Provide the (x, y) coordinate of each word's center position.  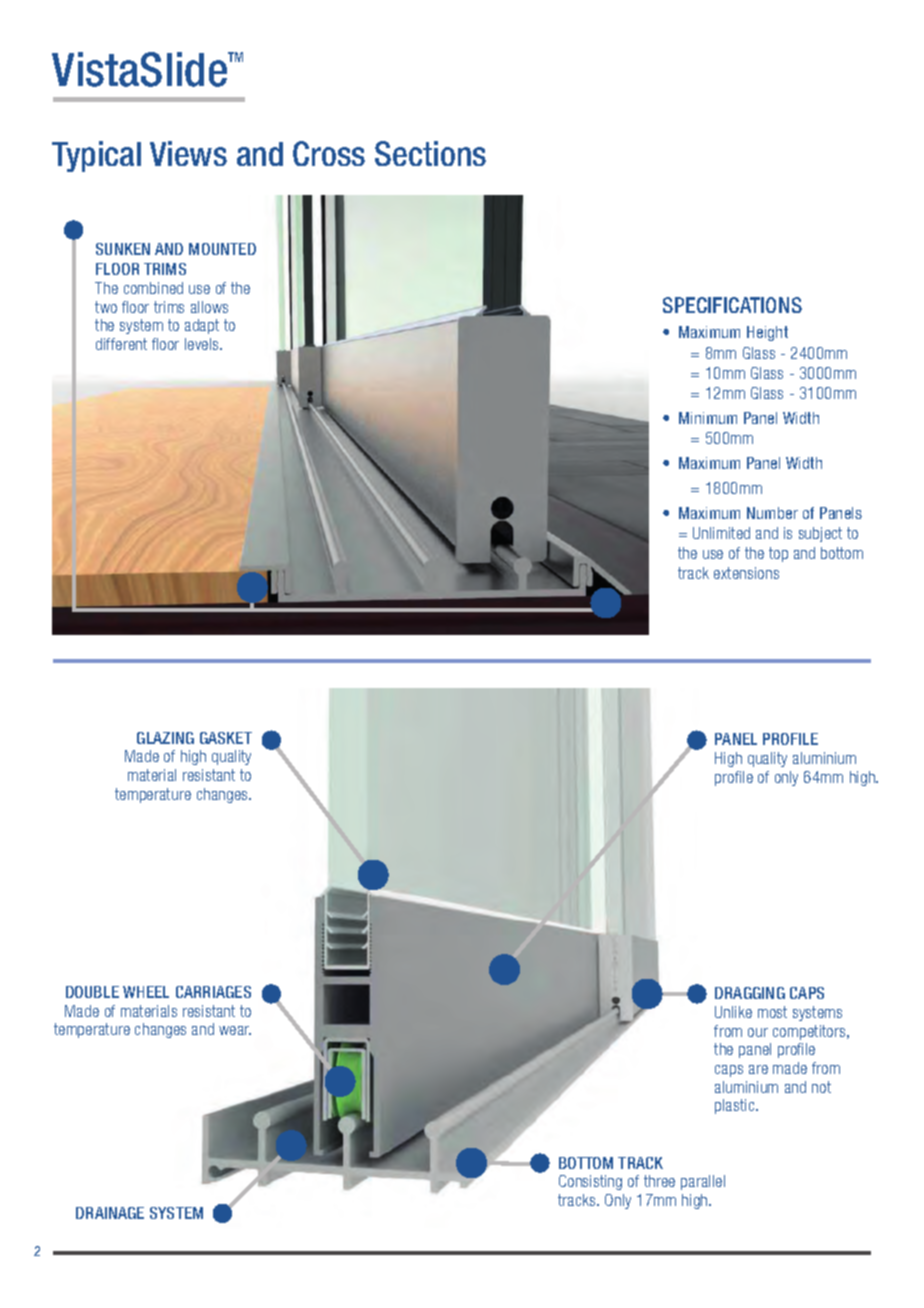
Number (772, 513)
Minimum (708, 418)
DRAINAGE (110, 1213)
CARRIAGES (213, 992)
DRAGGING (750, 993)
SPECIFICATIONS (732, 305)
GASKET (226, 738)
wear (235, 1030)
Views (188, 153)
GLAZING (165, 738)
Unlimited (721, 533)
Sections (430, 153)
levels (203, 344)
